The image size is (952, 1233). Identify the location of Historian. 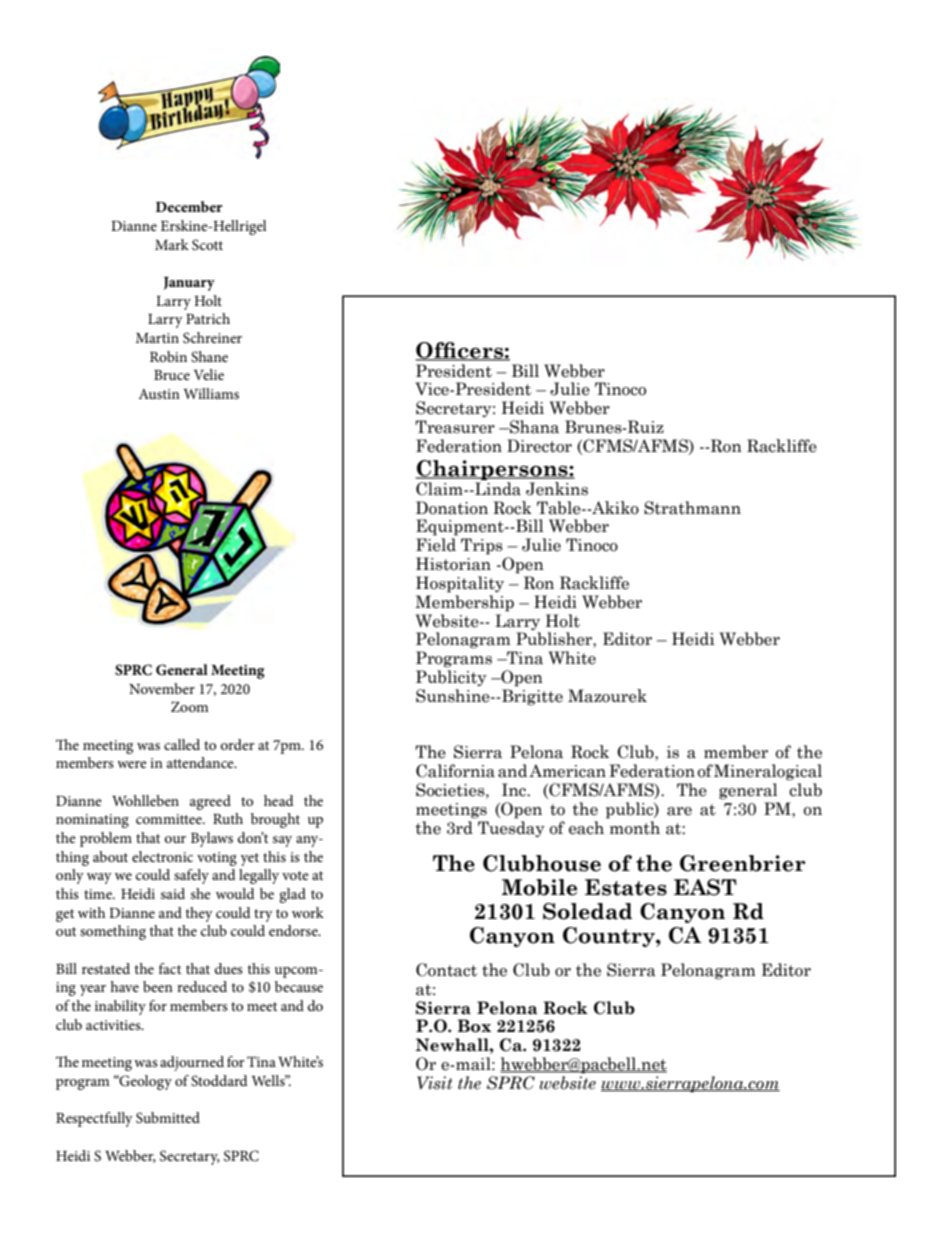
(453, 564).
